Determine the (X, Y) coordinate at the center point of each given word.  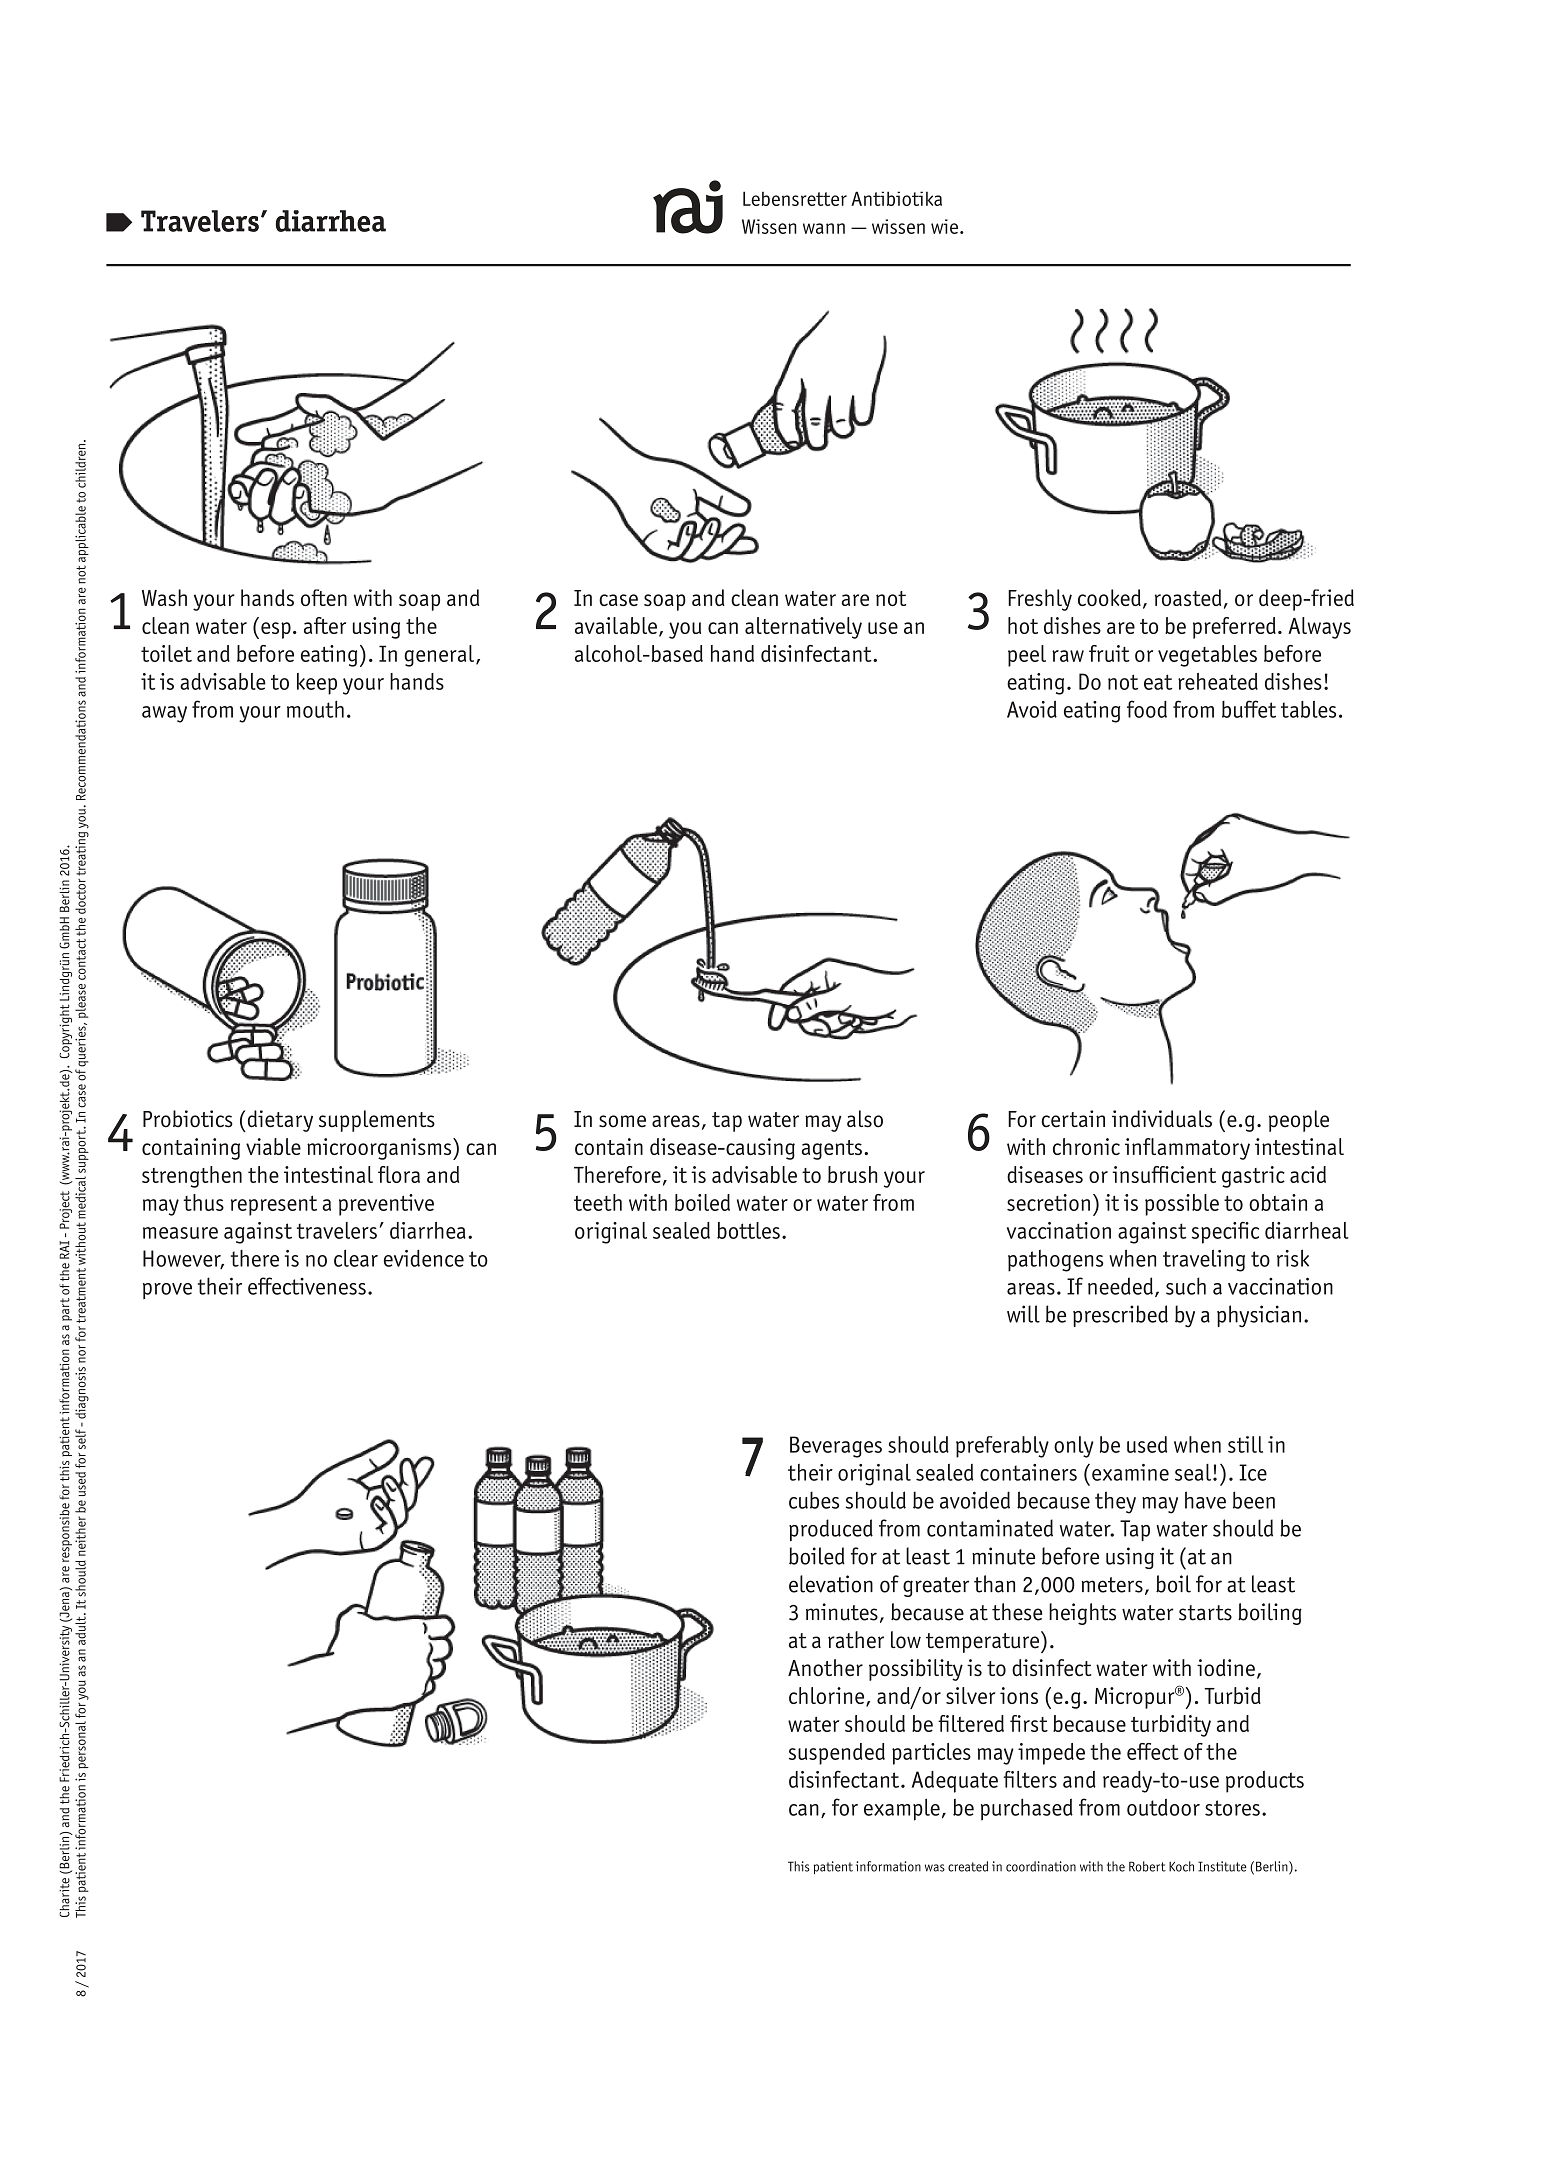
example (902, 1809)
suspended (837, 1754)
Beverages (836, 1447)
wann (824, 228)
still (1245, 1444)
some (622, 1121)
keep (317, 684)
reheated (1218, 681)
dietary (279, 1121)
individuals (1162, 1119)
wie (944, 226)
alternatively (803, 628)
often (324, 597)
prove (167, 1291)
